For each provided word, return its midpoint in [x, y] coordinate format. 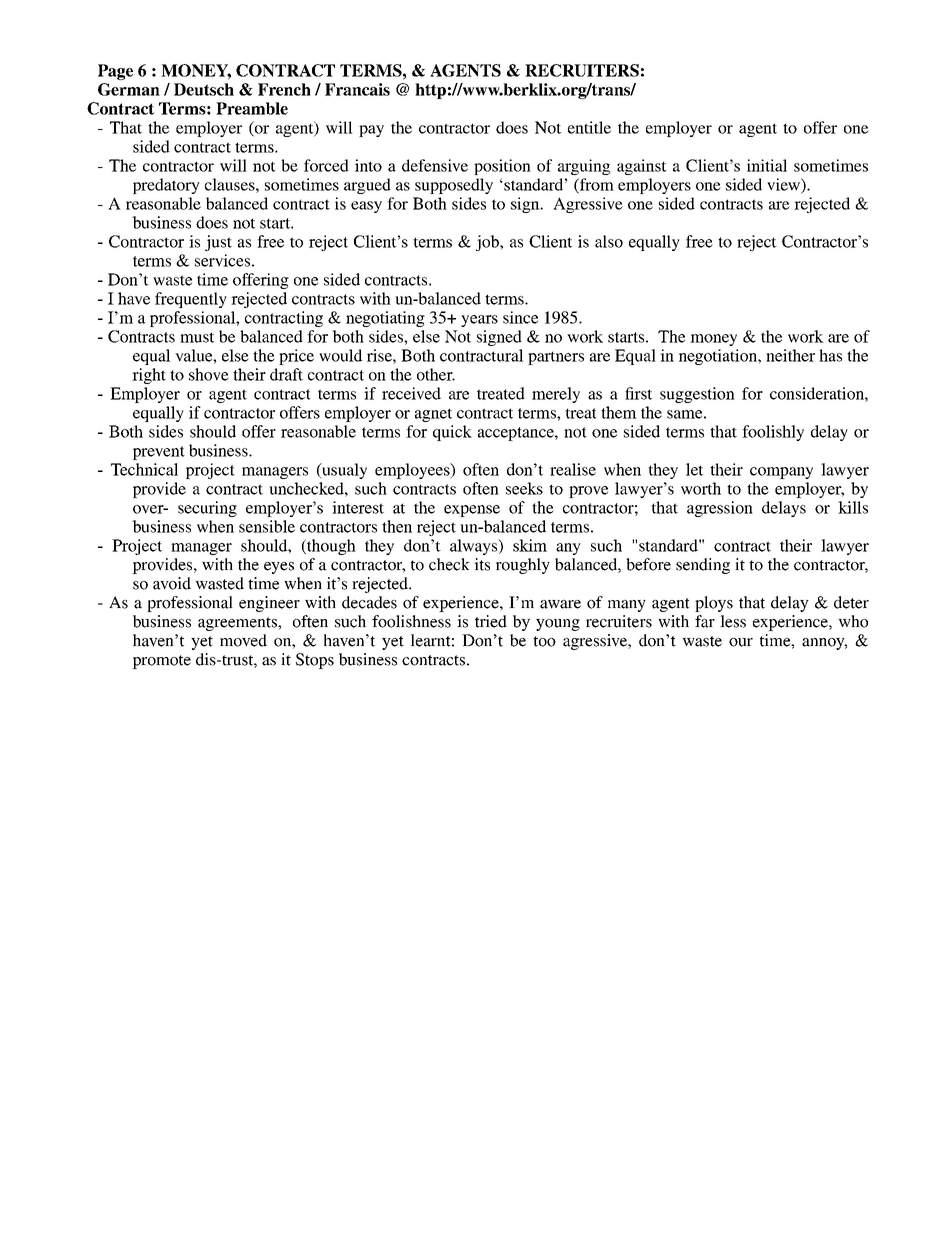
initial [767, 165]
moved [243, 640]
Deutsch [204, 89]
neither [790, 355]
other [436, 374]
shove [209, 374]
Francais [357, 89]
